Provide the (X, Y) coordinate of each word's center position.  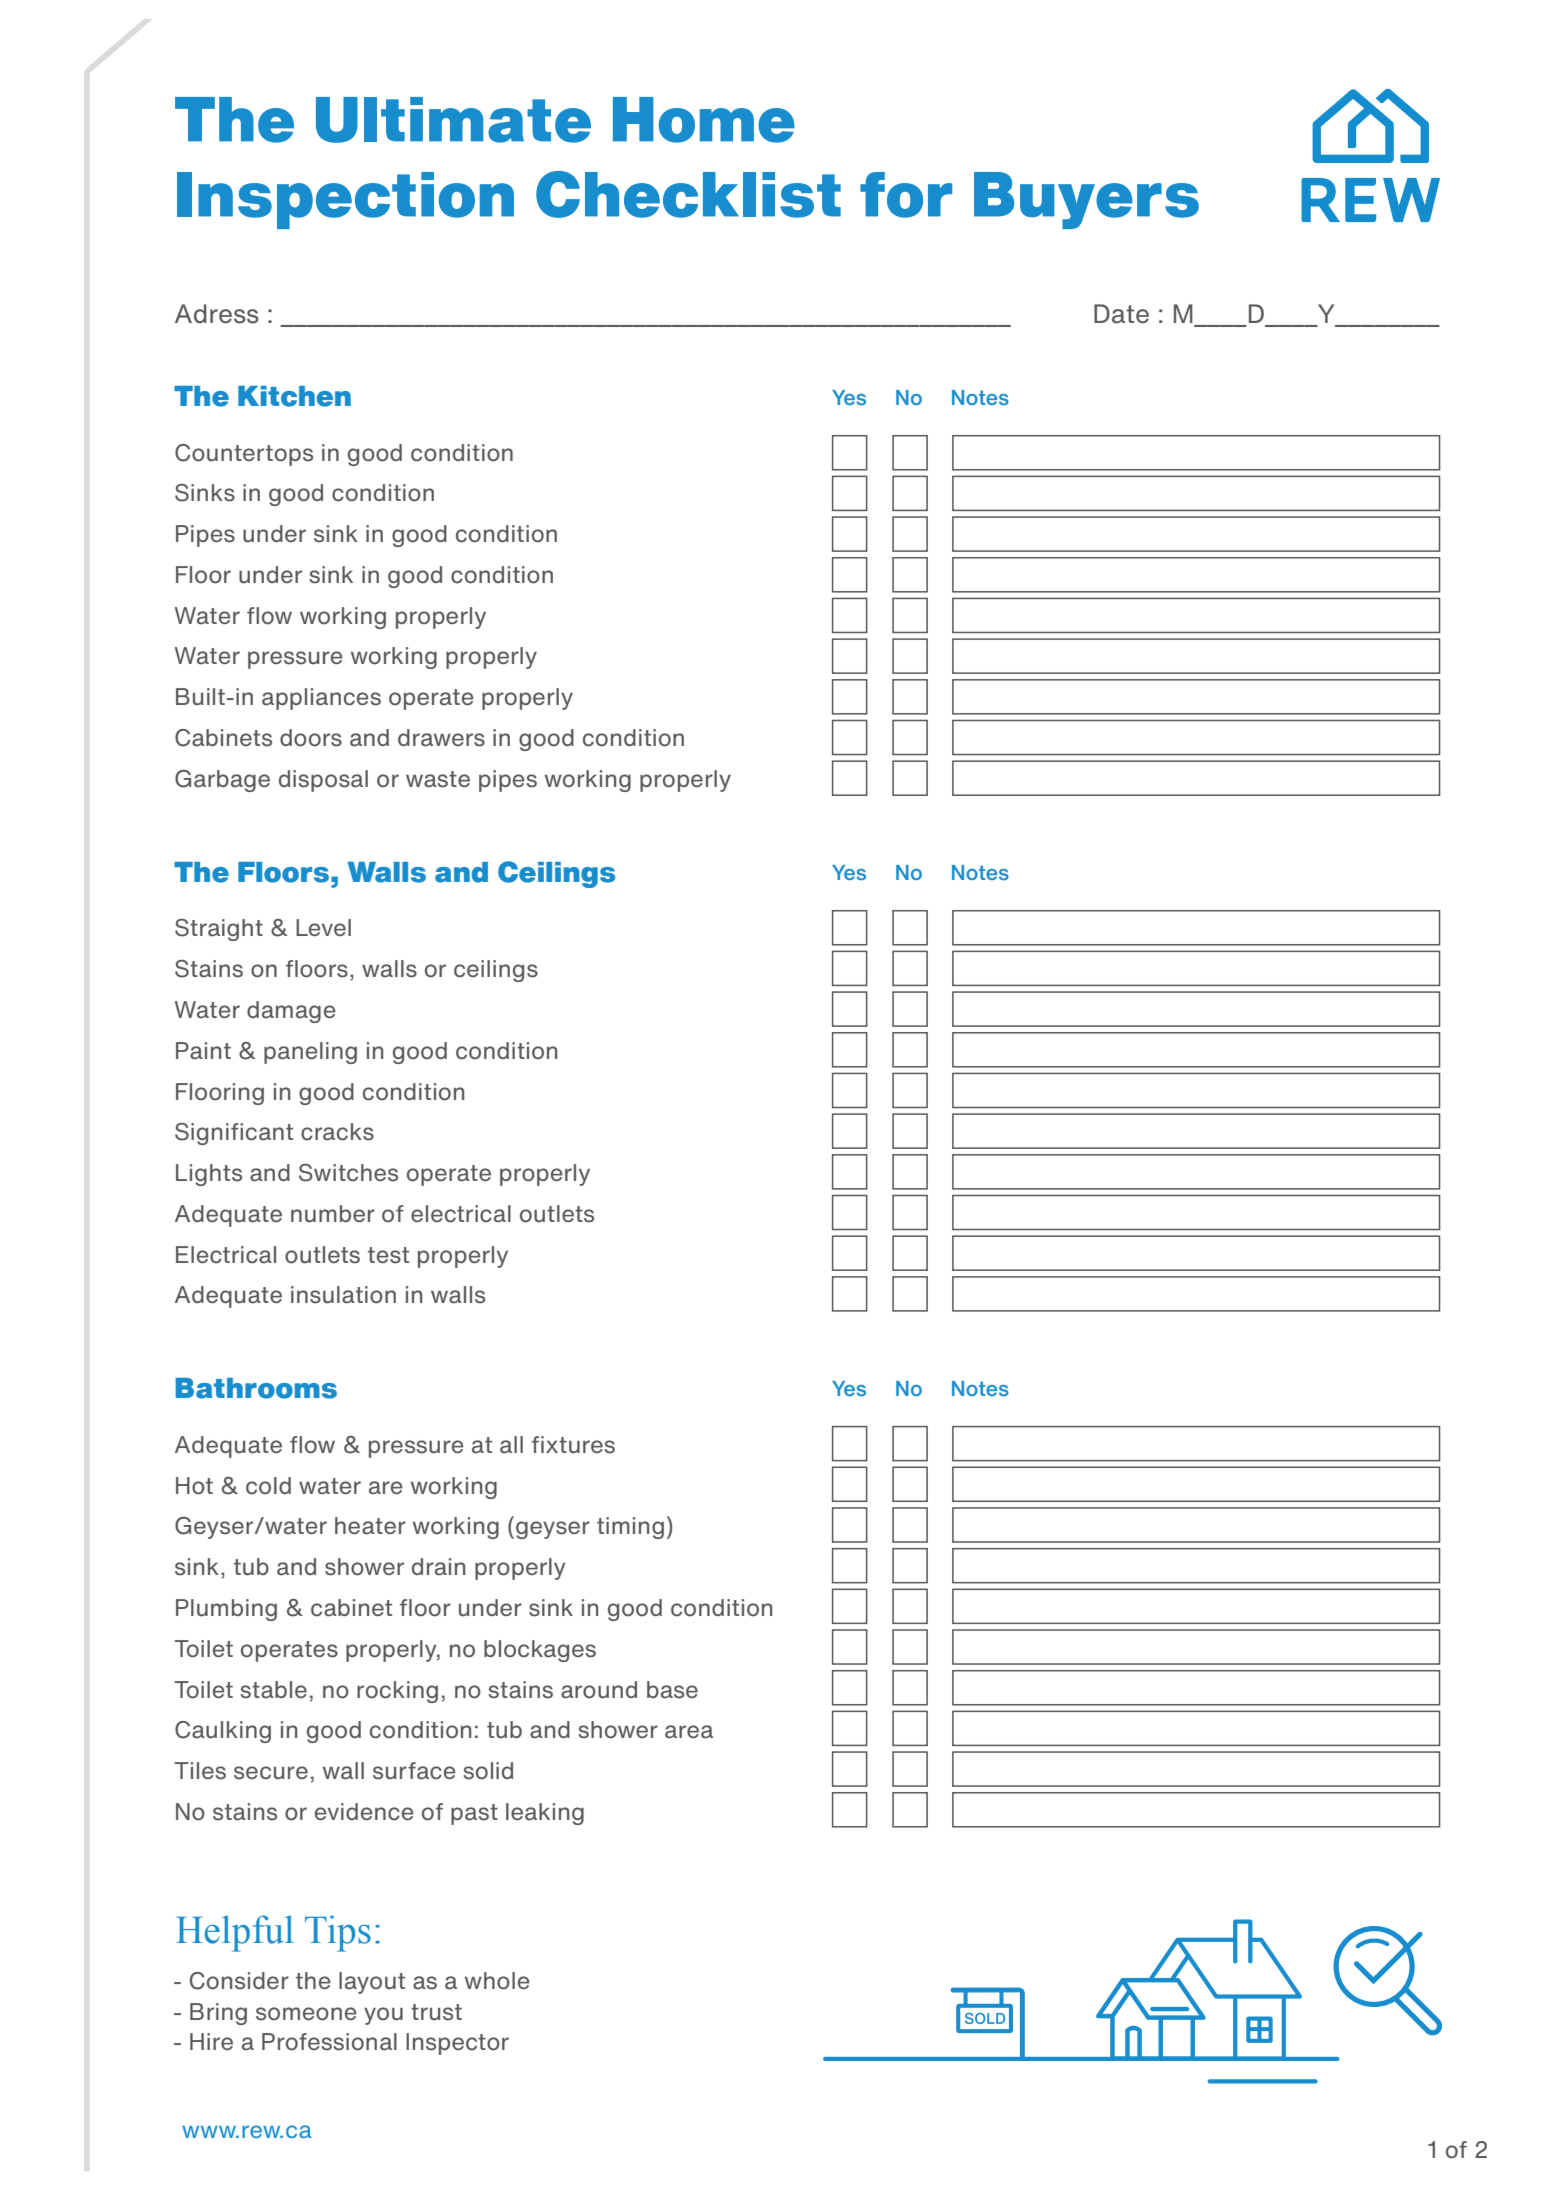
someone (306, 2014)
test (388, 1255)
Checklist (688, 194)
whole (497, 1981)
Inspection (345, 200)
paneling (310, 1053)
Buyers (1086, 200)
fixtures (573, 1445)
